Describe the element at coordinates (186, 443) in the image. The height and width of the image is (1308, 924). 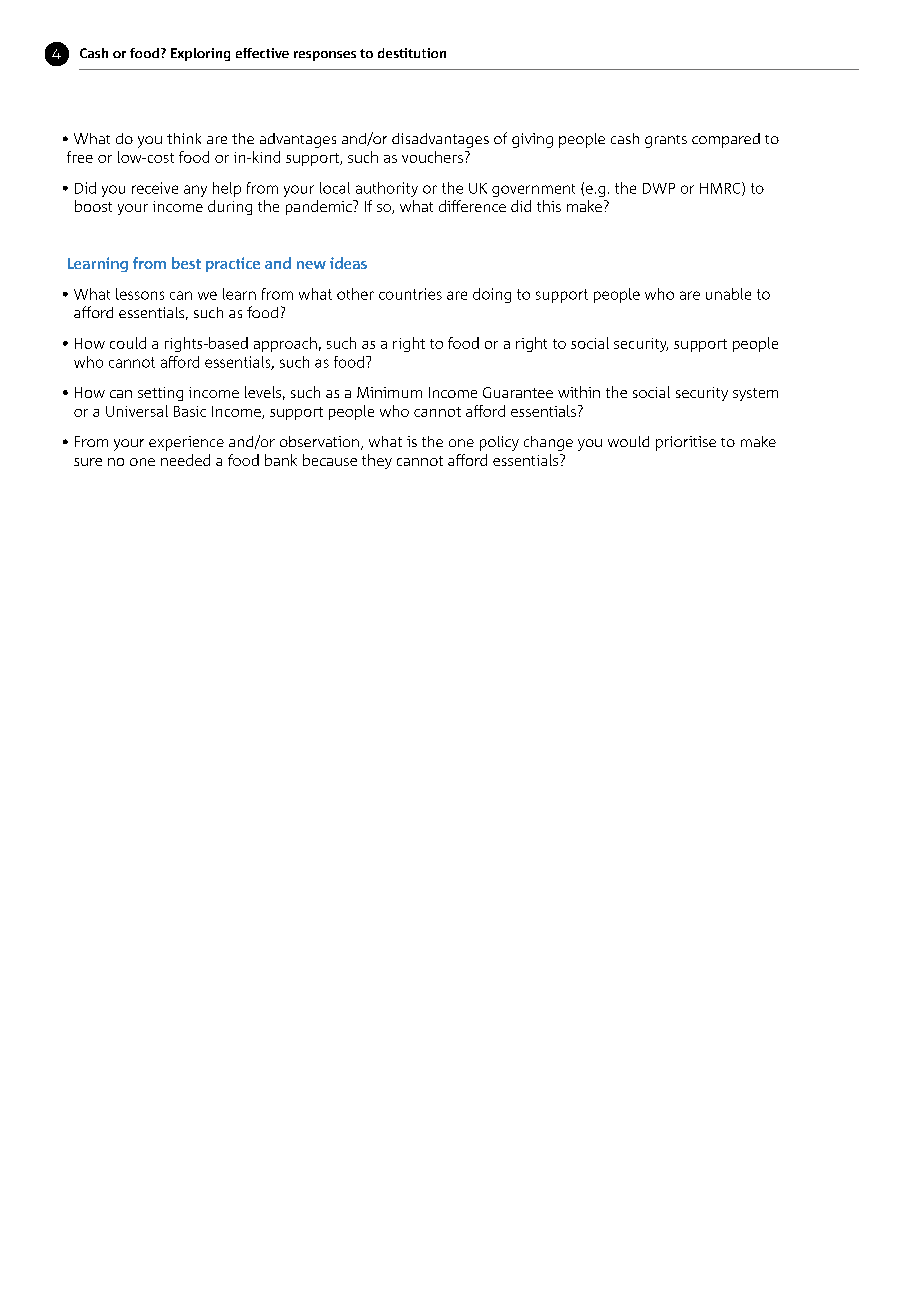
I see `experience` at that location.
